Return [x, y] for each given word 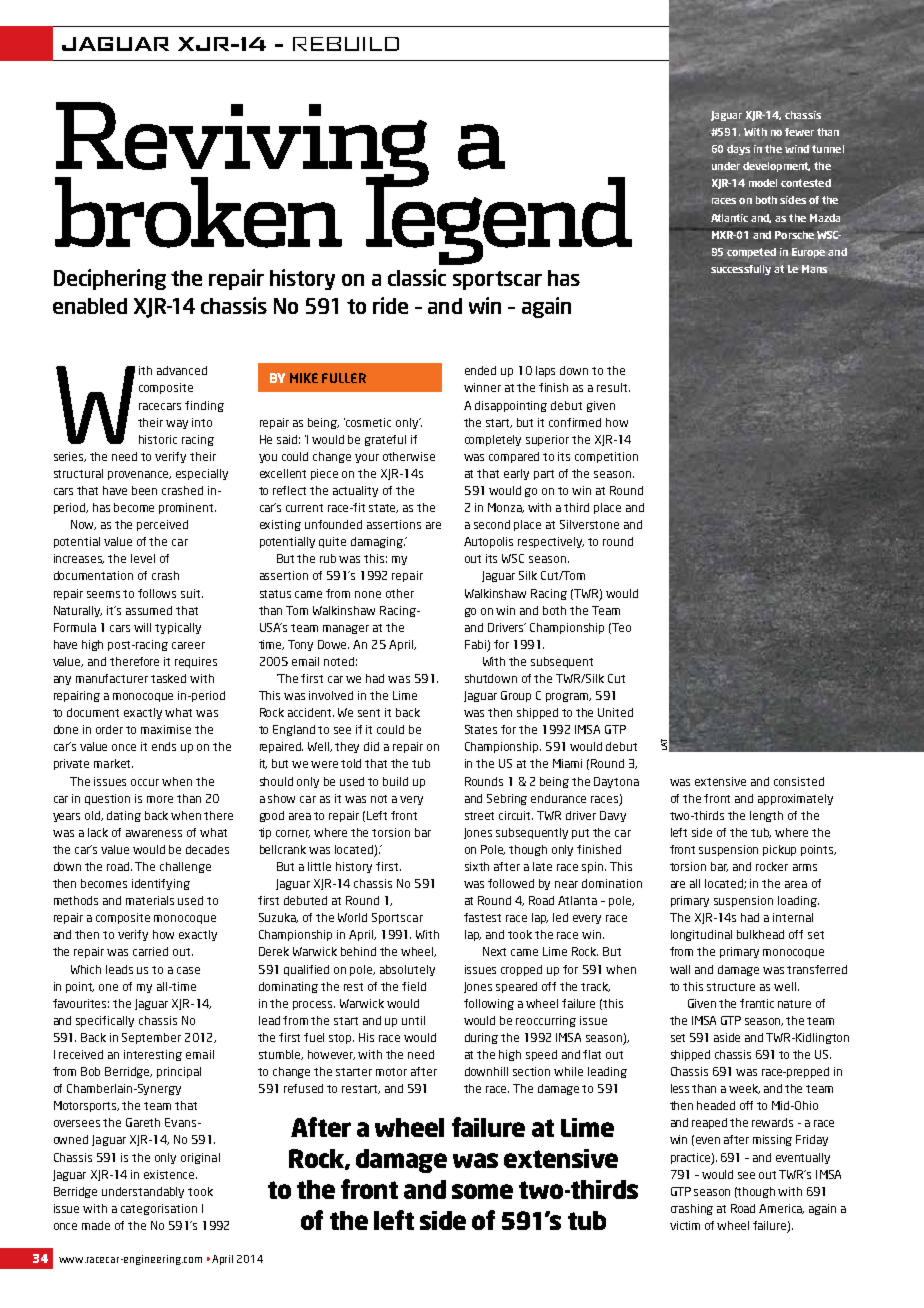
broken [198, 212]
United [615, 712]
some [482, 1191]
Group [516, 696]
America [781, 1209]
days [738, 150]
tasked [168, 678]
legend [499, 219]
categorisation [159, 1209]
